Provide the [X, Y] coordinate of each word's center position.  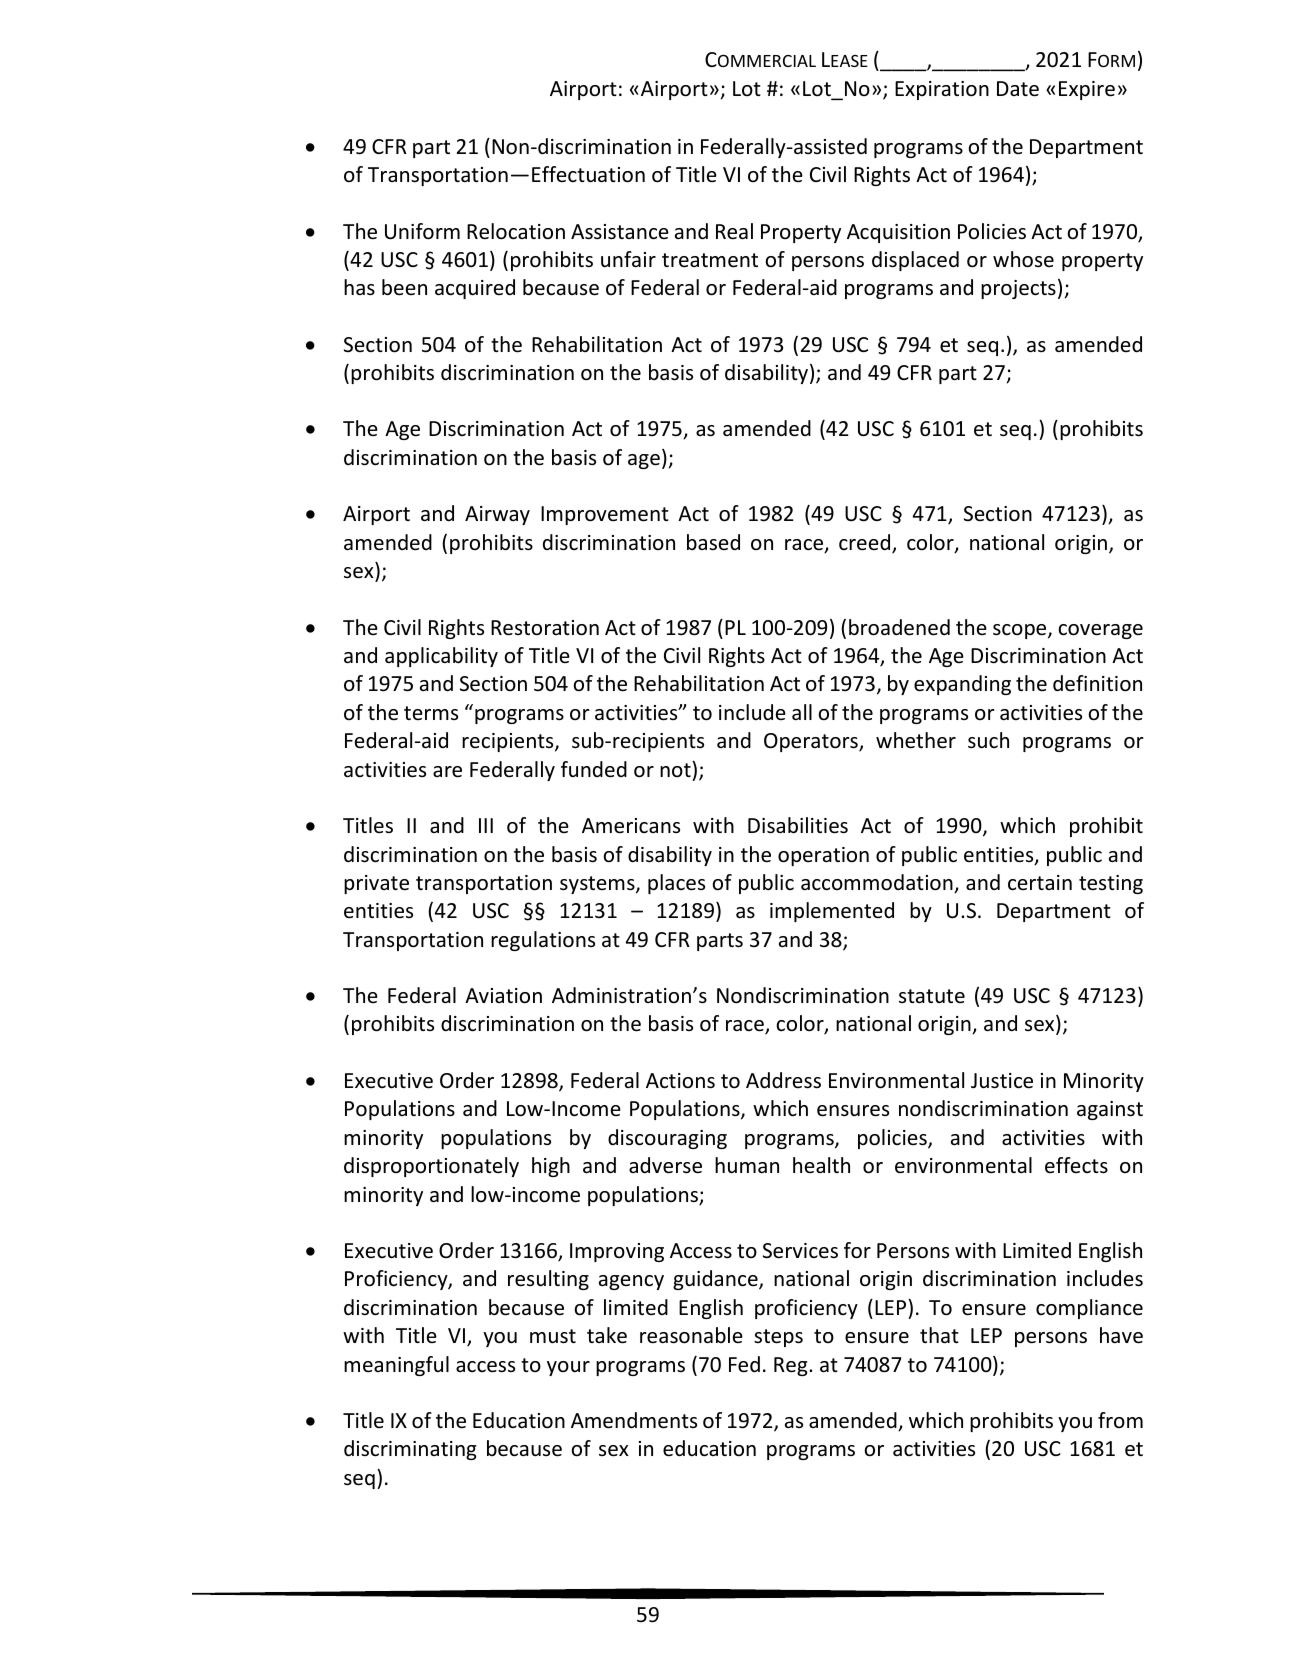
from [1120, 1420]
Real [734, 231]
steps [778, 1338]
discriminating [410, 1450]
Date [1018, 89]
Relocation [516, 231]
